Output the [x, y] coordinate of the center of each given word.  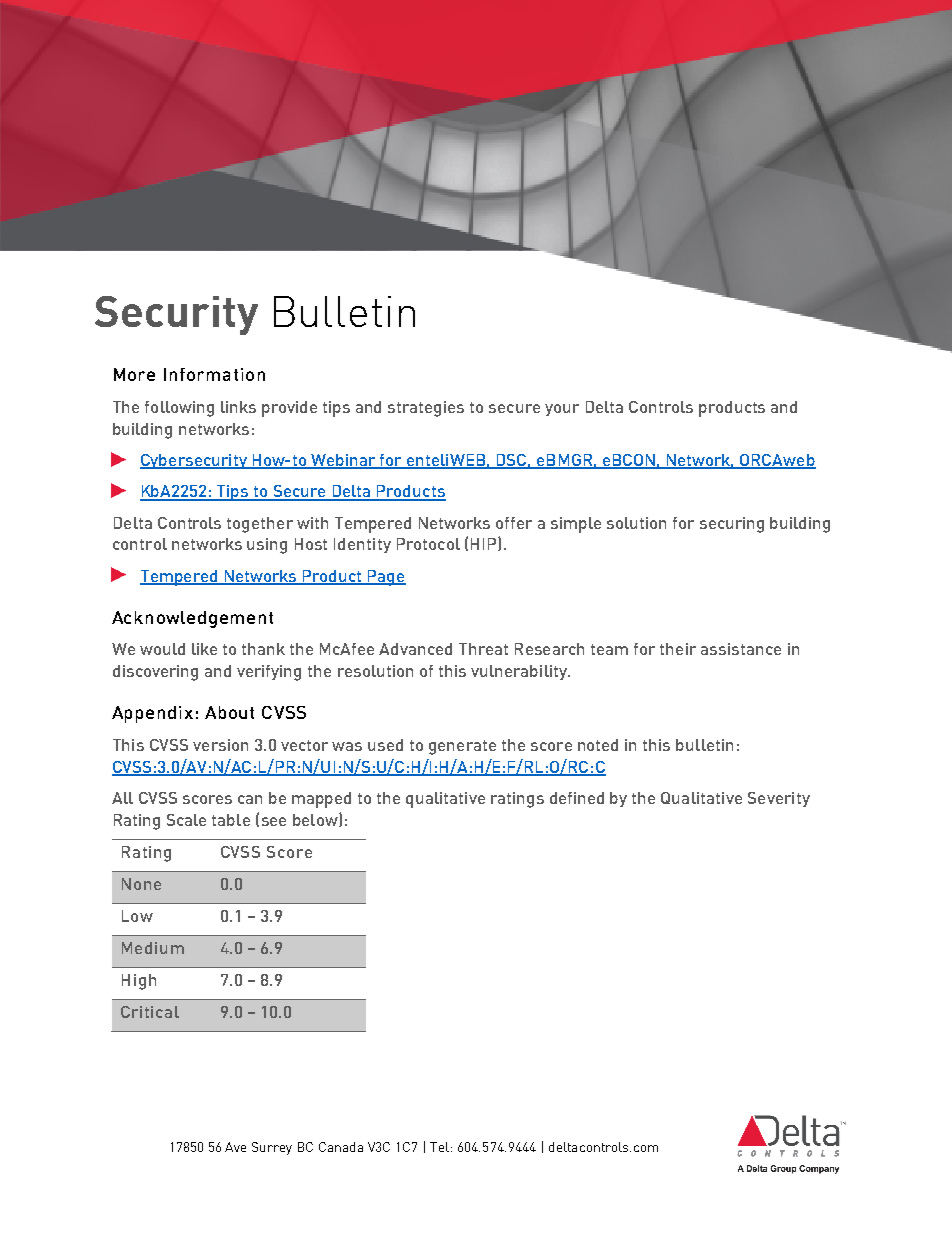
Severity [779, 799]
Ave [235, 1147]
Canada [341, 1147]
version [220, 745]
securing [732, 525]
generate [462, 747]
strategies [426, 409]
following [179, 409]
